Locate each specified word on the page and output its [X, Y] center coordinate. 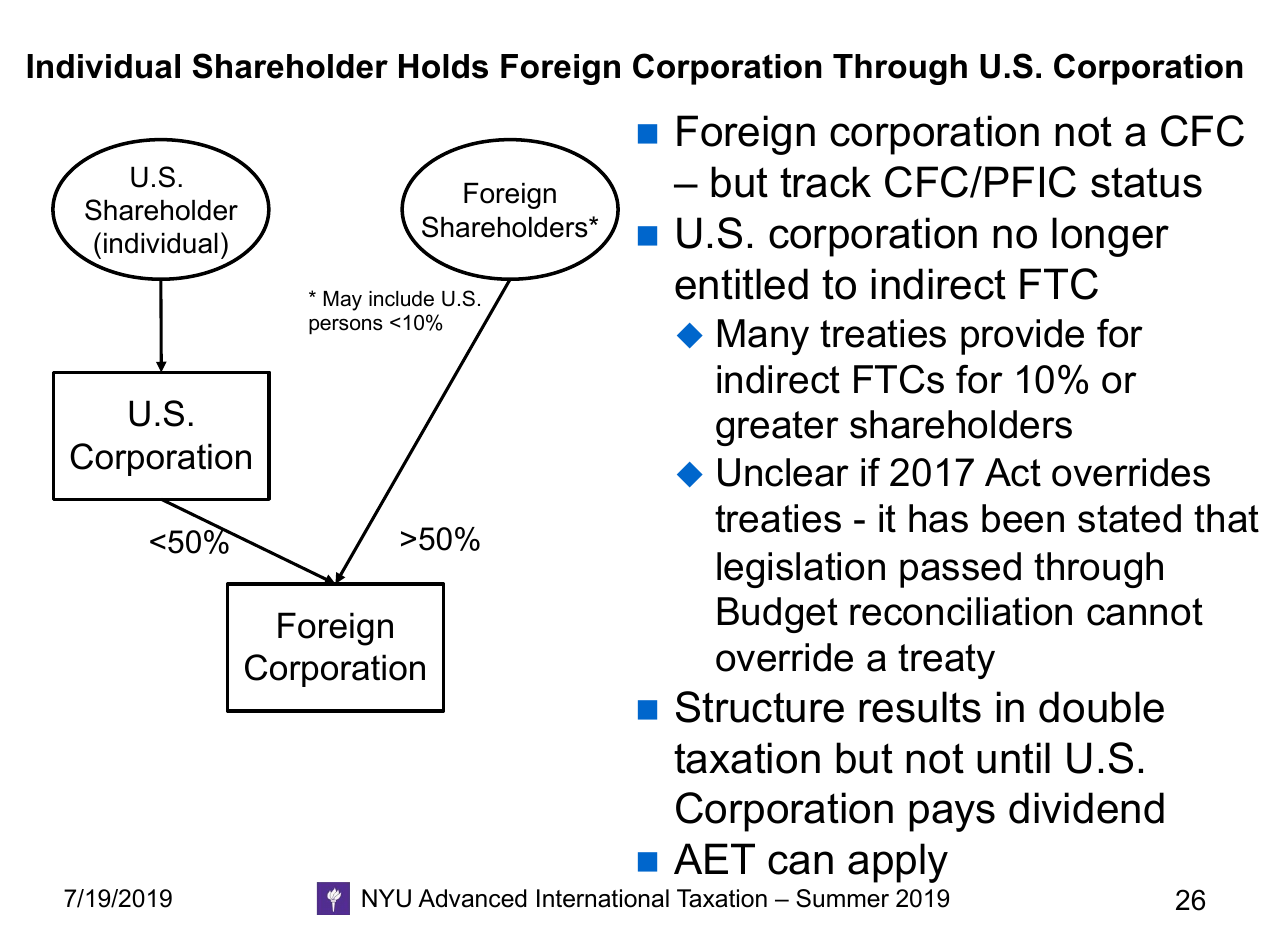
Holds [443, 66]
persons [346, 326]
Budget [778, 615]
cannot [1145, 612]
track [825, 182]
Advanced [472, 898]
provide [1022, 337]
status [1146, 182]
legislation [801, 570]
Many [763, 337]
